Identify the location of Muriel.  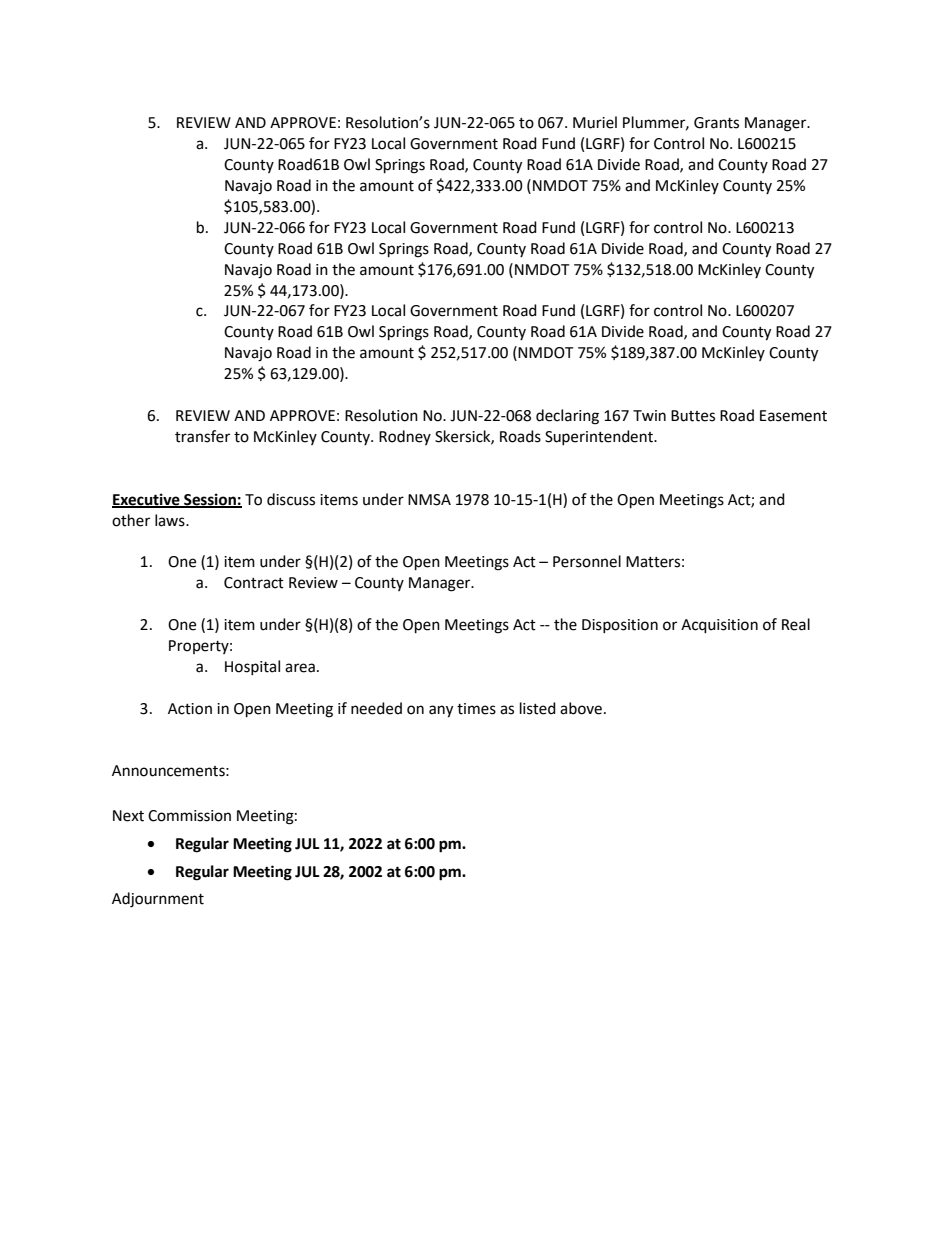
(595, 122).
